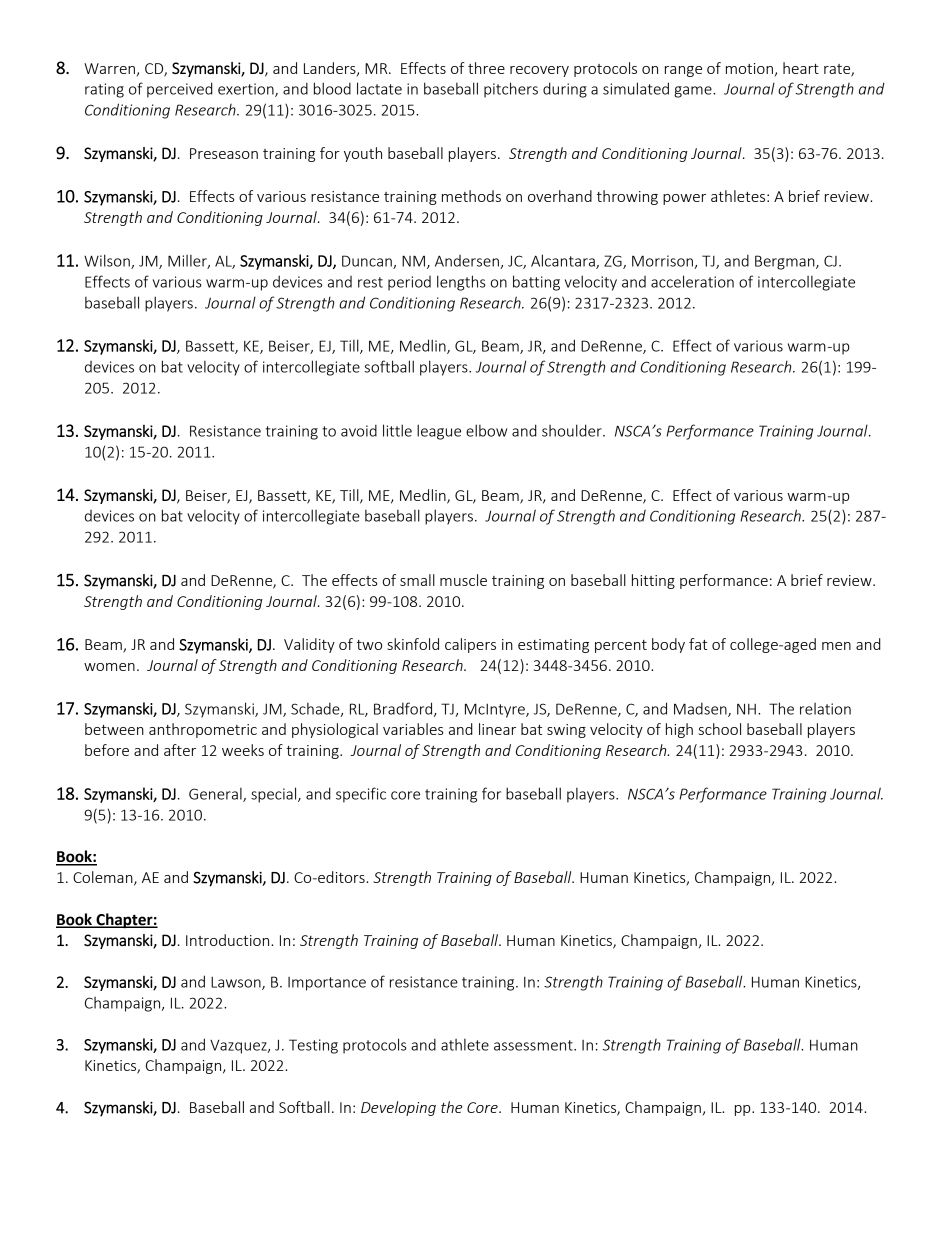 Image resolution: width=952 pixels, height=1233 pixels. What do you see at coordinates (720, 729) in the image?
I see `school` at bounding box center [720, 729].
